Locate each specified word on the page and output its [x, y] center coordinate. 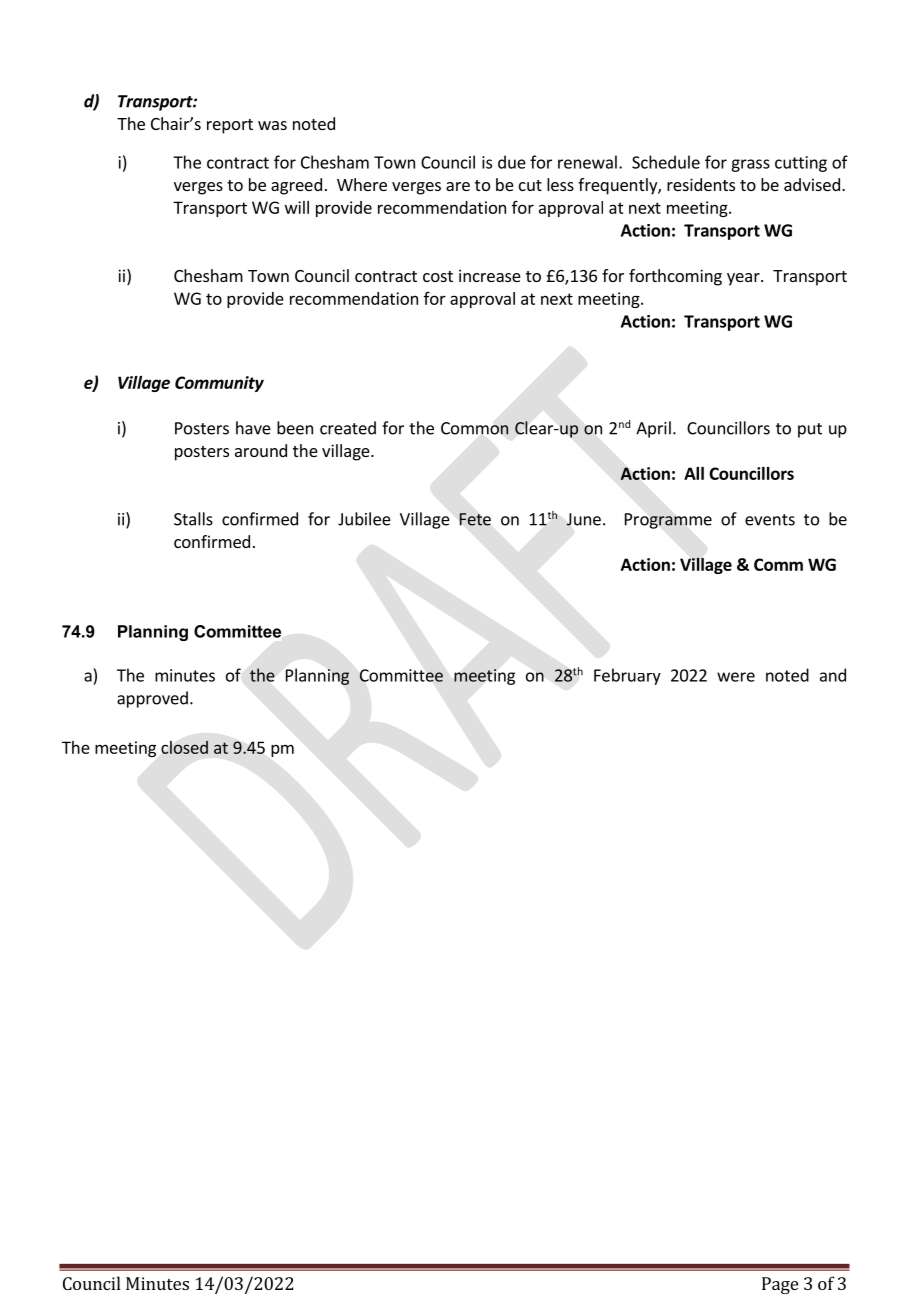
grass [750, 165]
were [736, 677]
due [512, 162]
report [230, 126]
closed [184, 747]
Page [780, 1285]
